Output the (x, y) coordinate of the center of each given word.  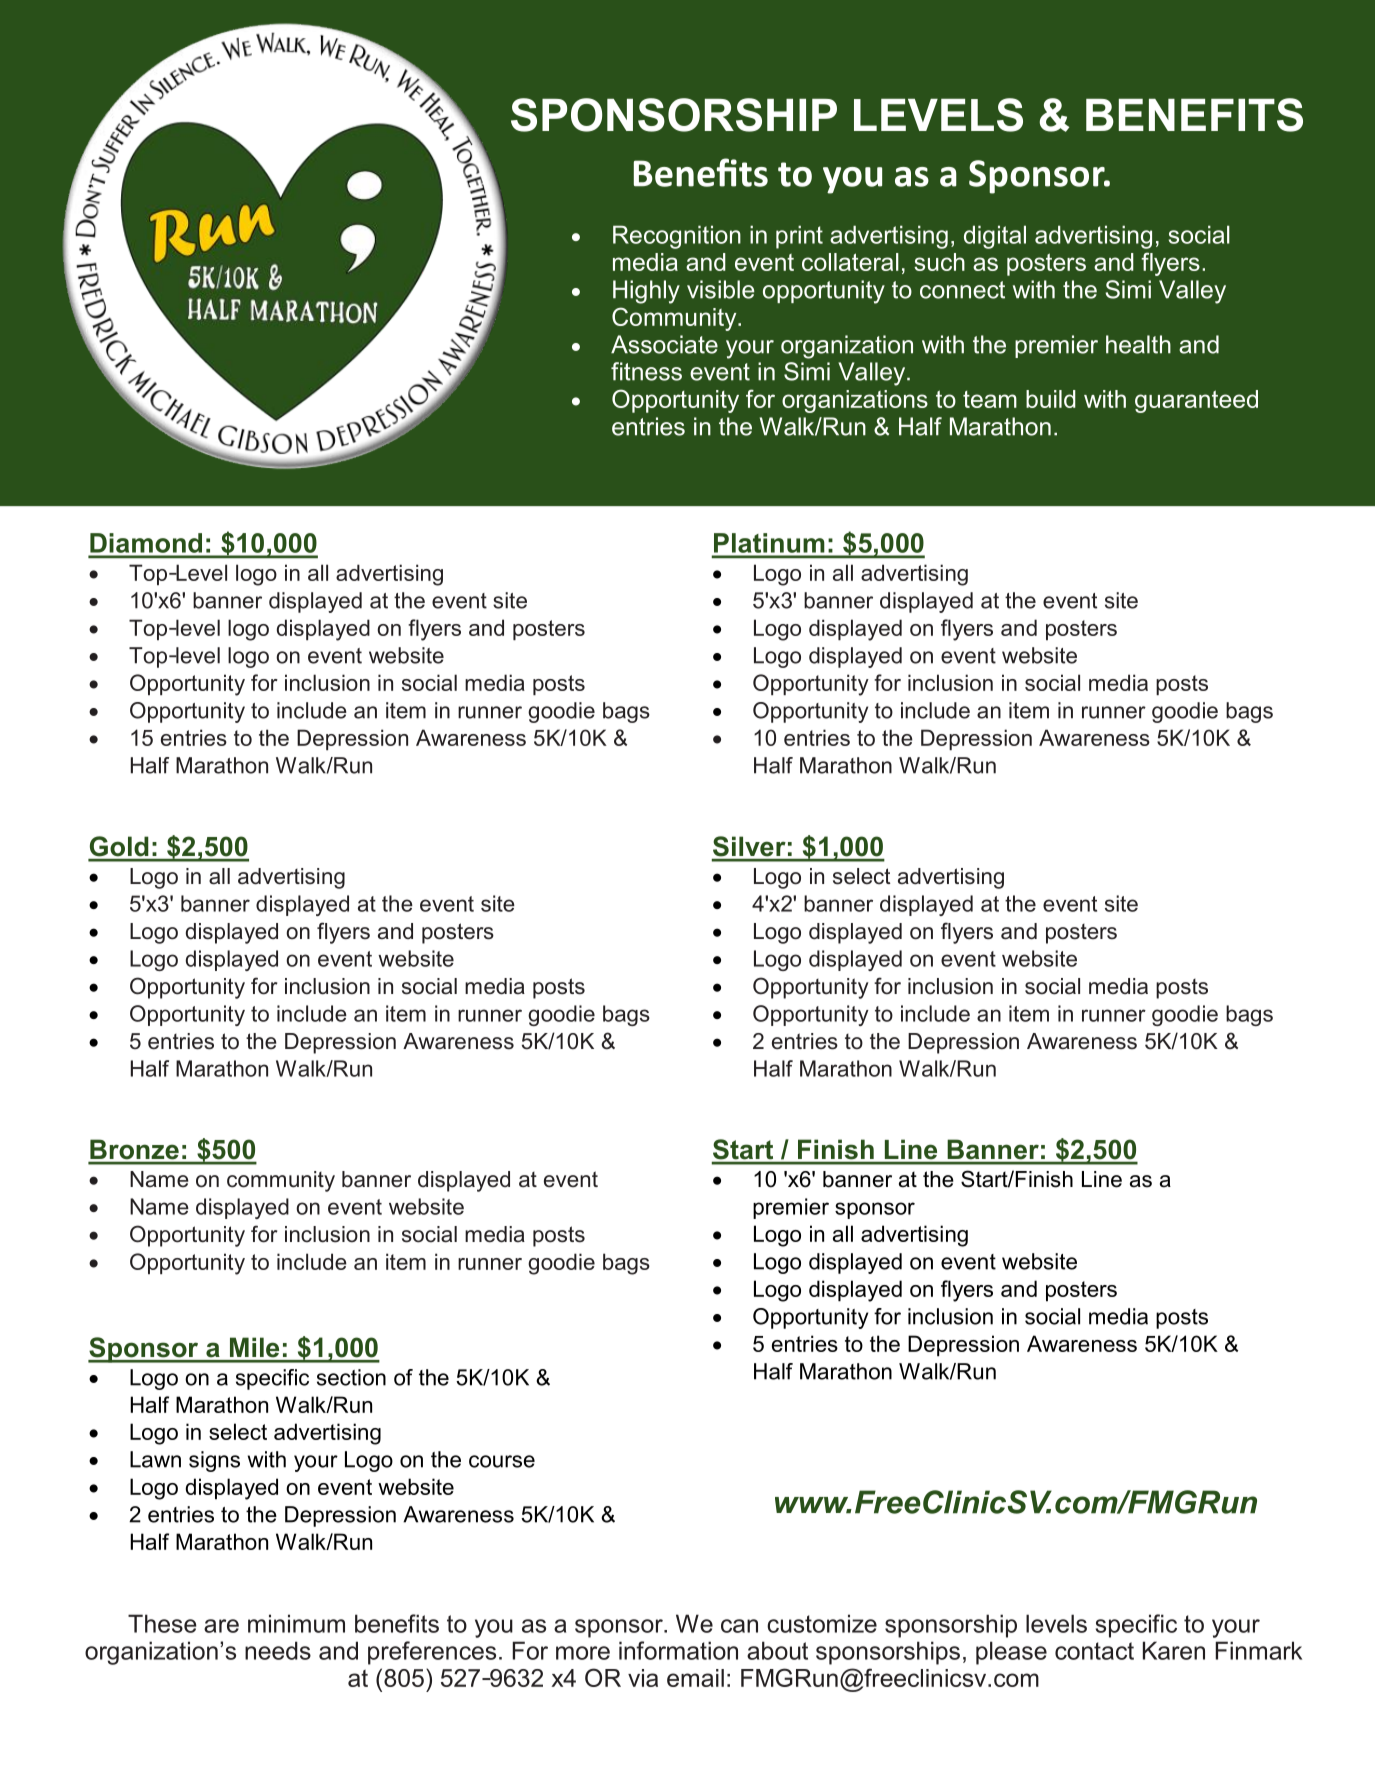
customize (822, 1623)
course (502, 1461)
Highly (646, 292)
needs (278, 1650)
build (1051, 399)
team (990, 399)
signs (214, 1461)
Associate (664, 344)
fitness (646, 371)
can (739, 1626)
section (351, 1377)
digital (995, 237)
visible (721, 289)
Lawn (155, 1459)
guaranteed (1196, 401)
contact (1094, 1651)
